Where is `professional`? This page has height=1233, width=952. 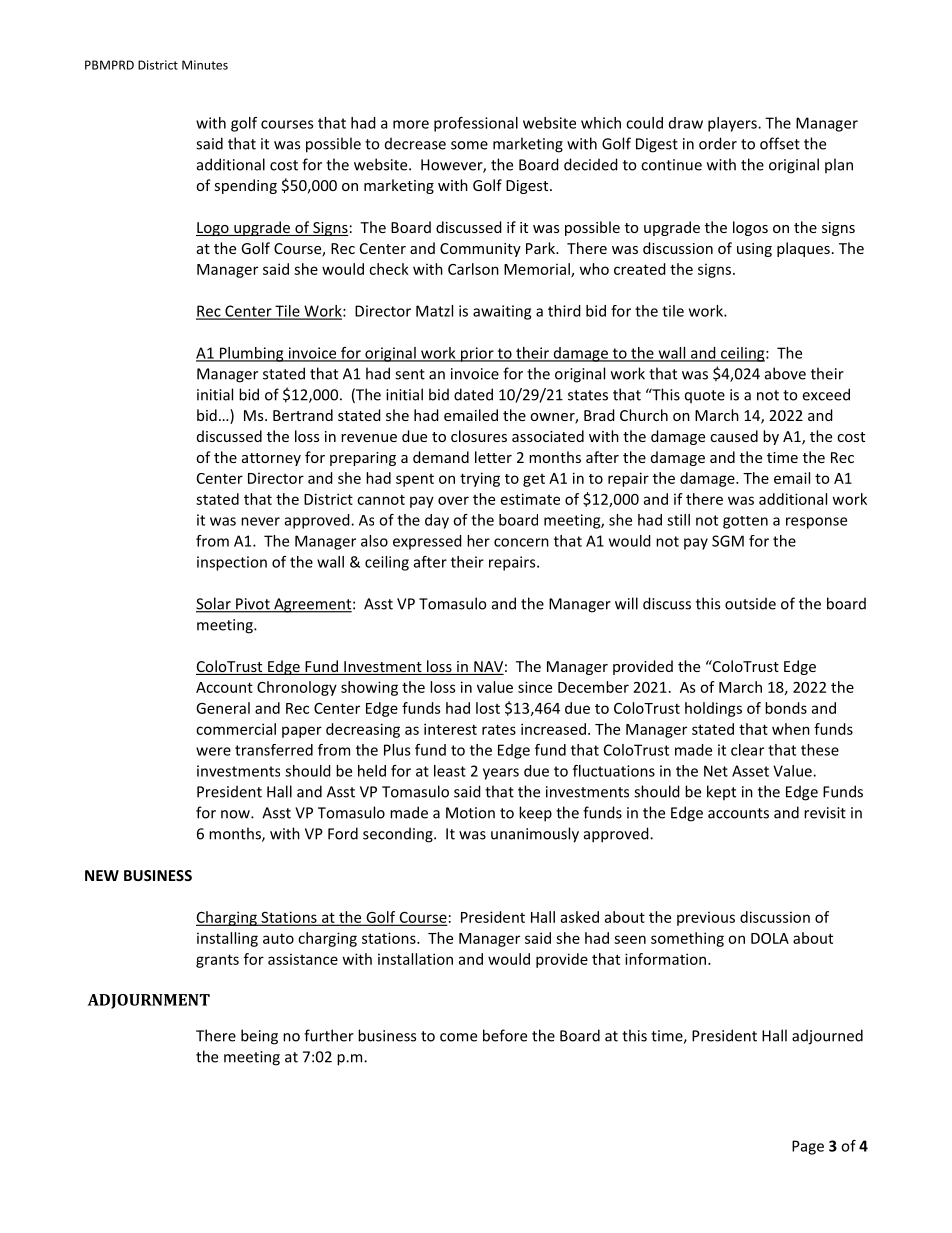 professional is located at coordinates (476, 124).
